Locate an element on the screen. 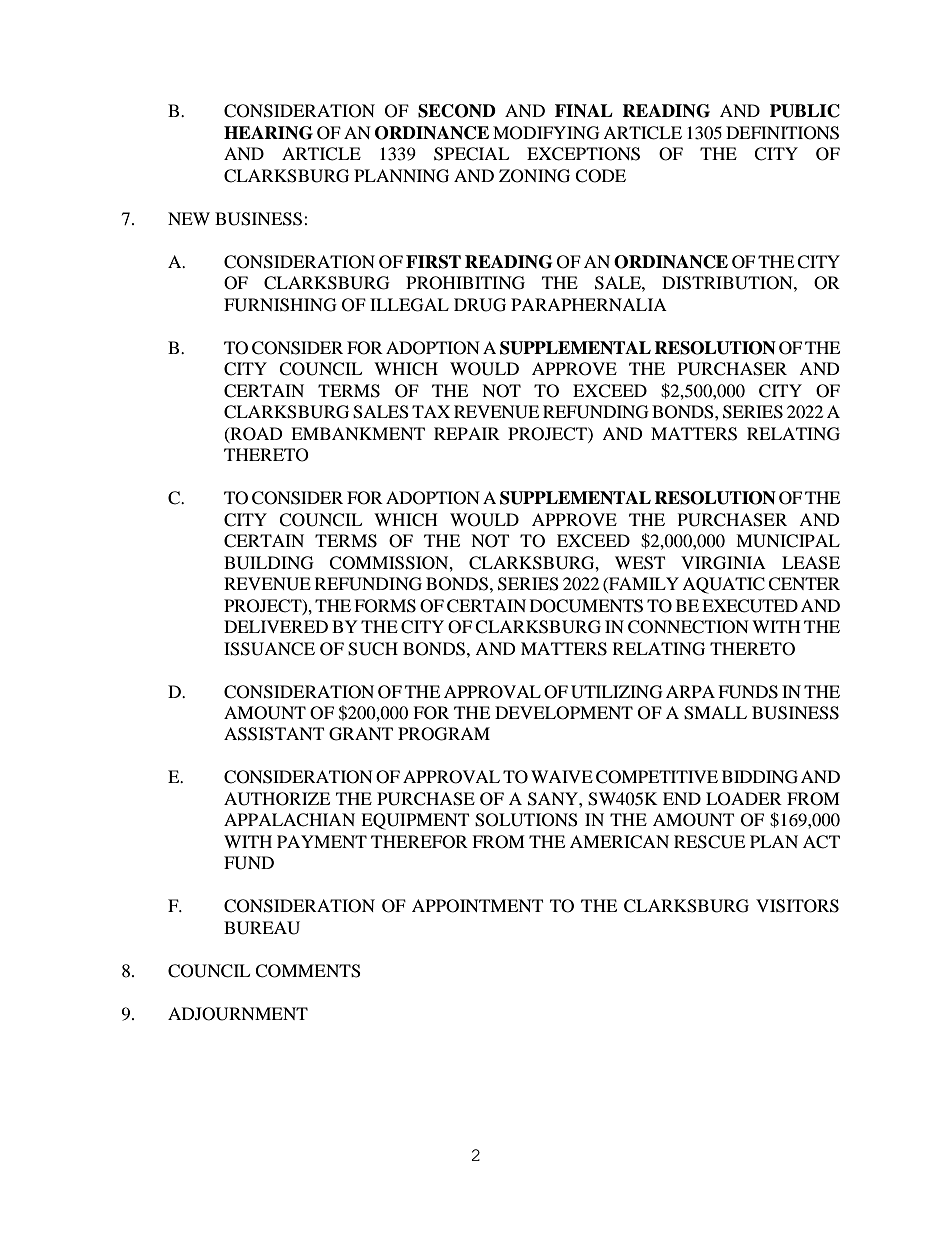 The height and width of the screenshot is (1233, 952). VIRGINIA is located at coordinates (723, 563).
